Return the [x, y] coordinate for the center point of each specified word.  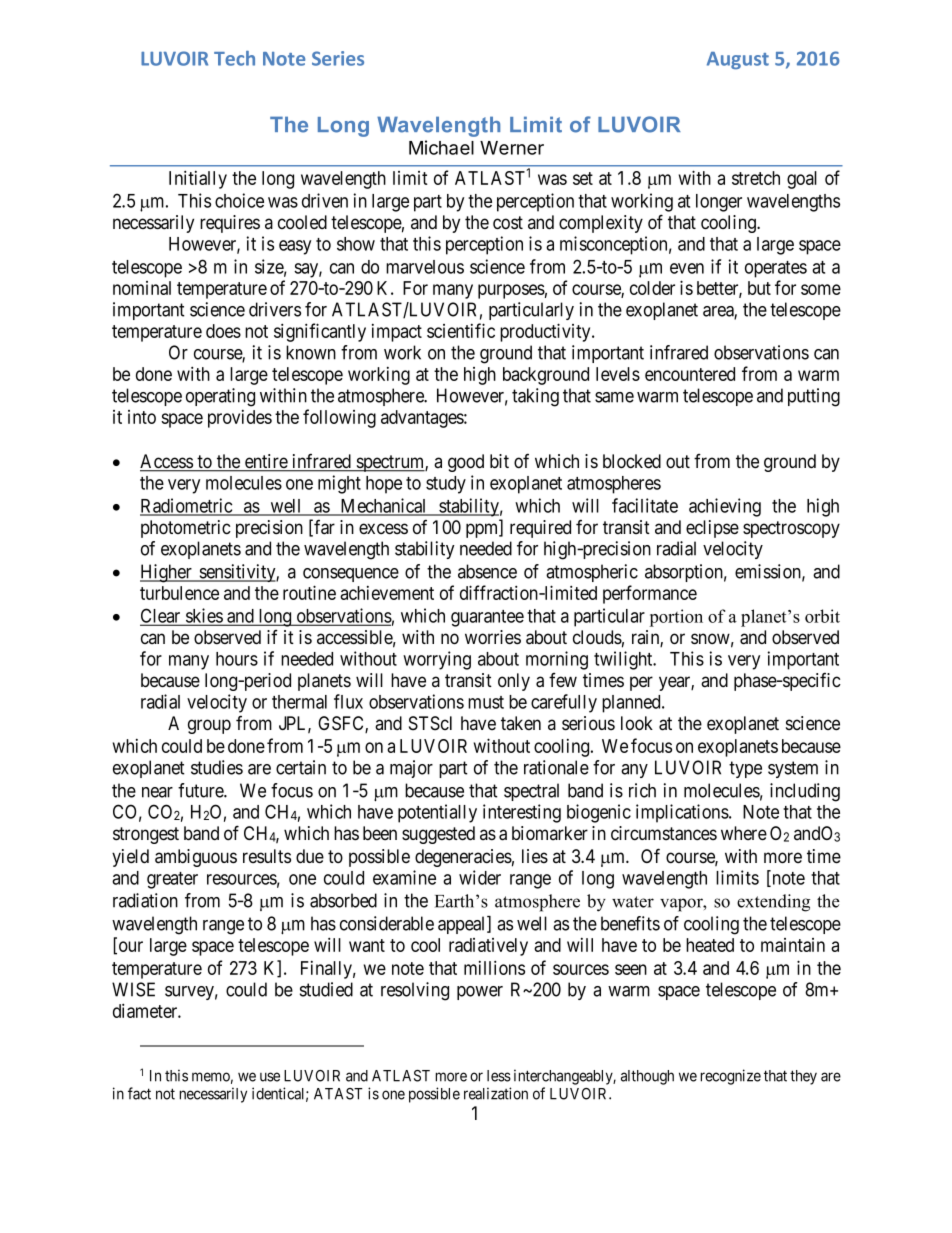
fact [139, 1093]
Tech [234, 58]
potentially [437, 813]
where [744, 833]
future [201, 790]
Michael [441, 147]
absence [487, 571]
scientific [461, 330]
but [759, 288]
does [223, 331]
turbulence [179, 593]
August [738, 60]
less [499, 1076]
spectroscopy [791, 529]
